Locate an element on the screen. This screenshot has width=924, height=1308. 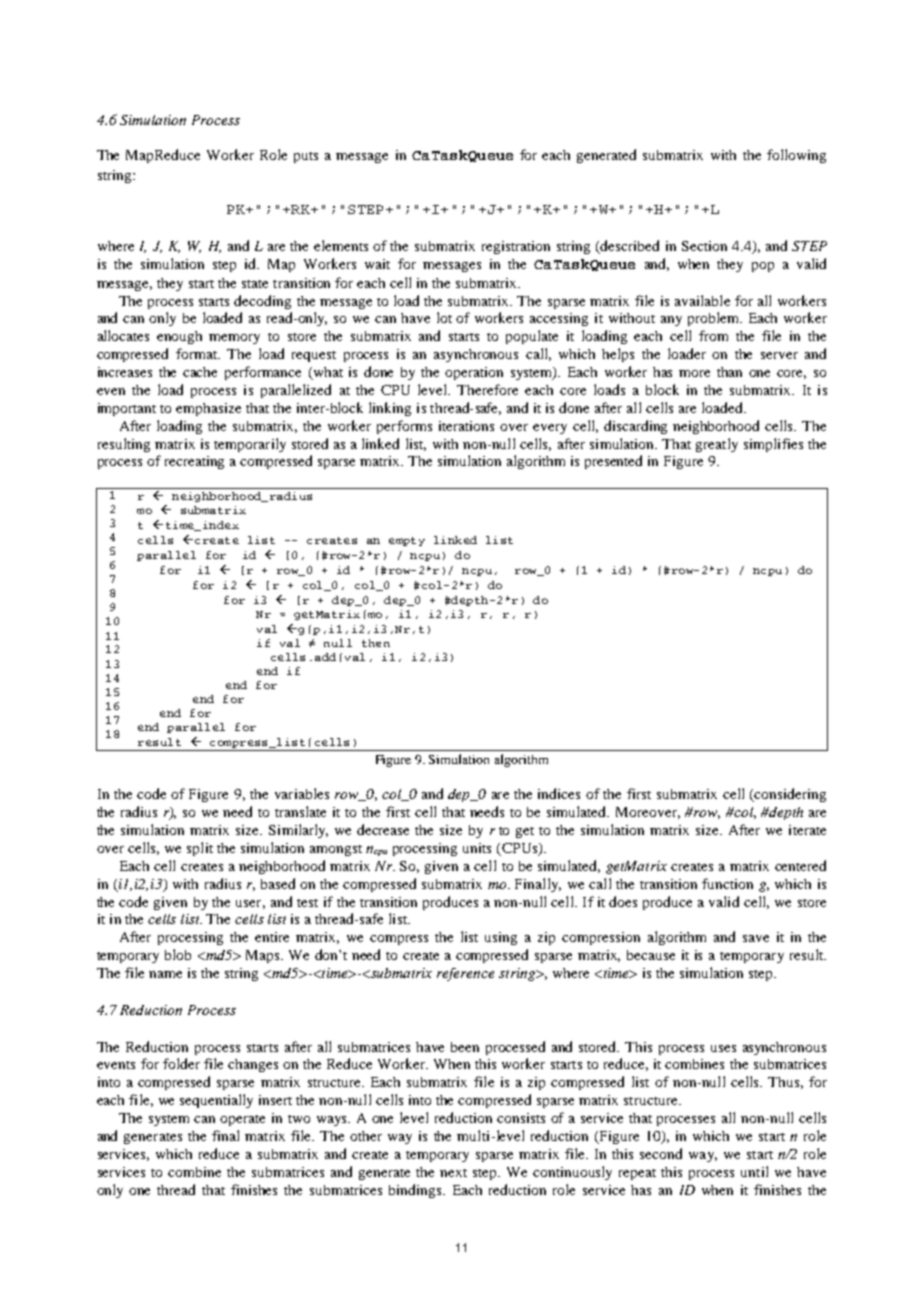
sequentially is located at coordinates (216, 1101).
